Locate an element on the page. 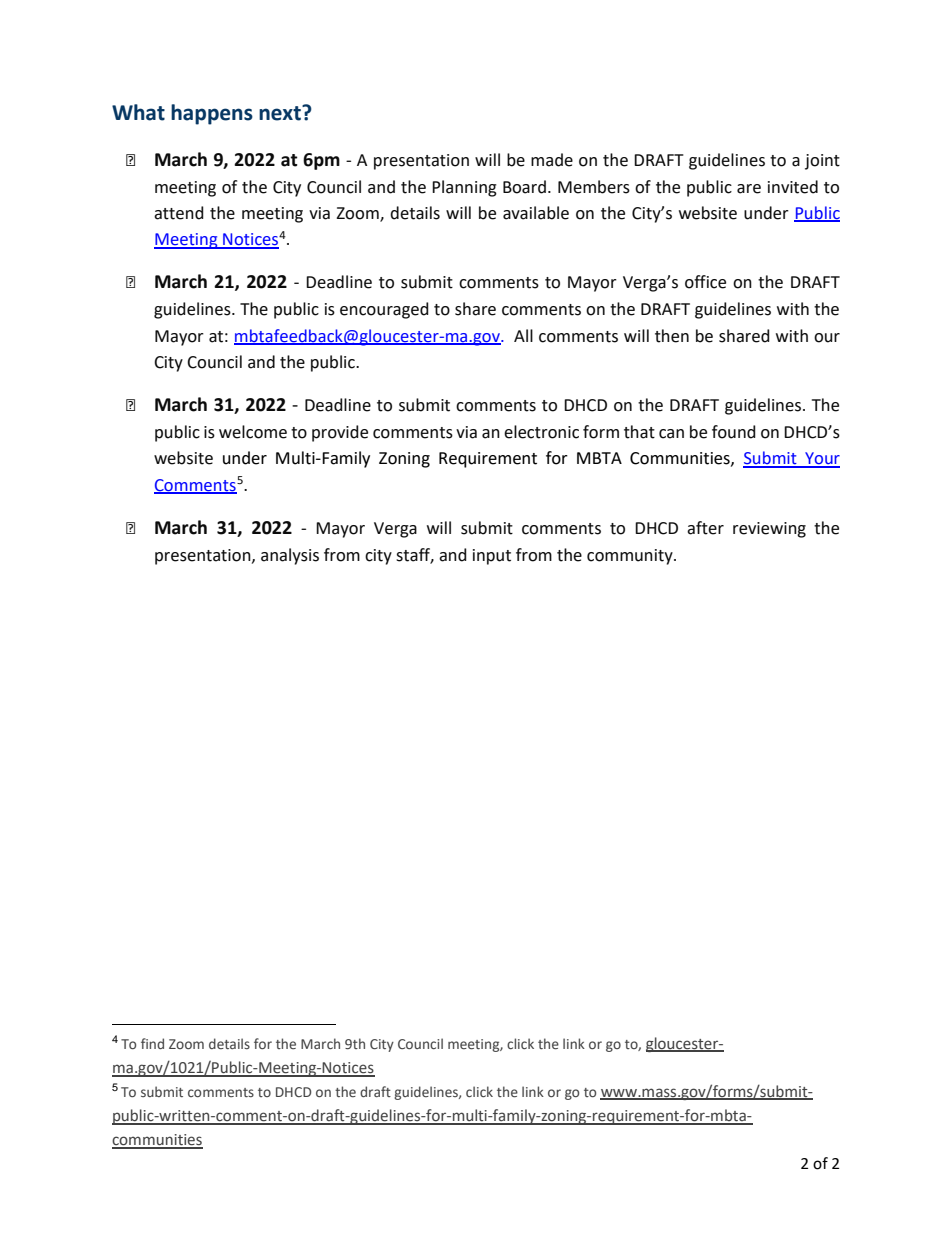 The width and height of the document is (952, 1233). welcome is located at coordinates (253, 432).
